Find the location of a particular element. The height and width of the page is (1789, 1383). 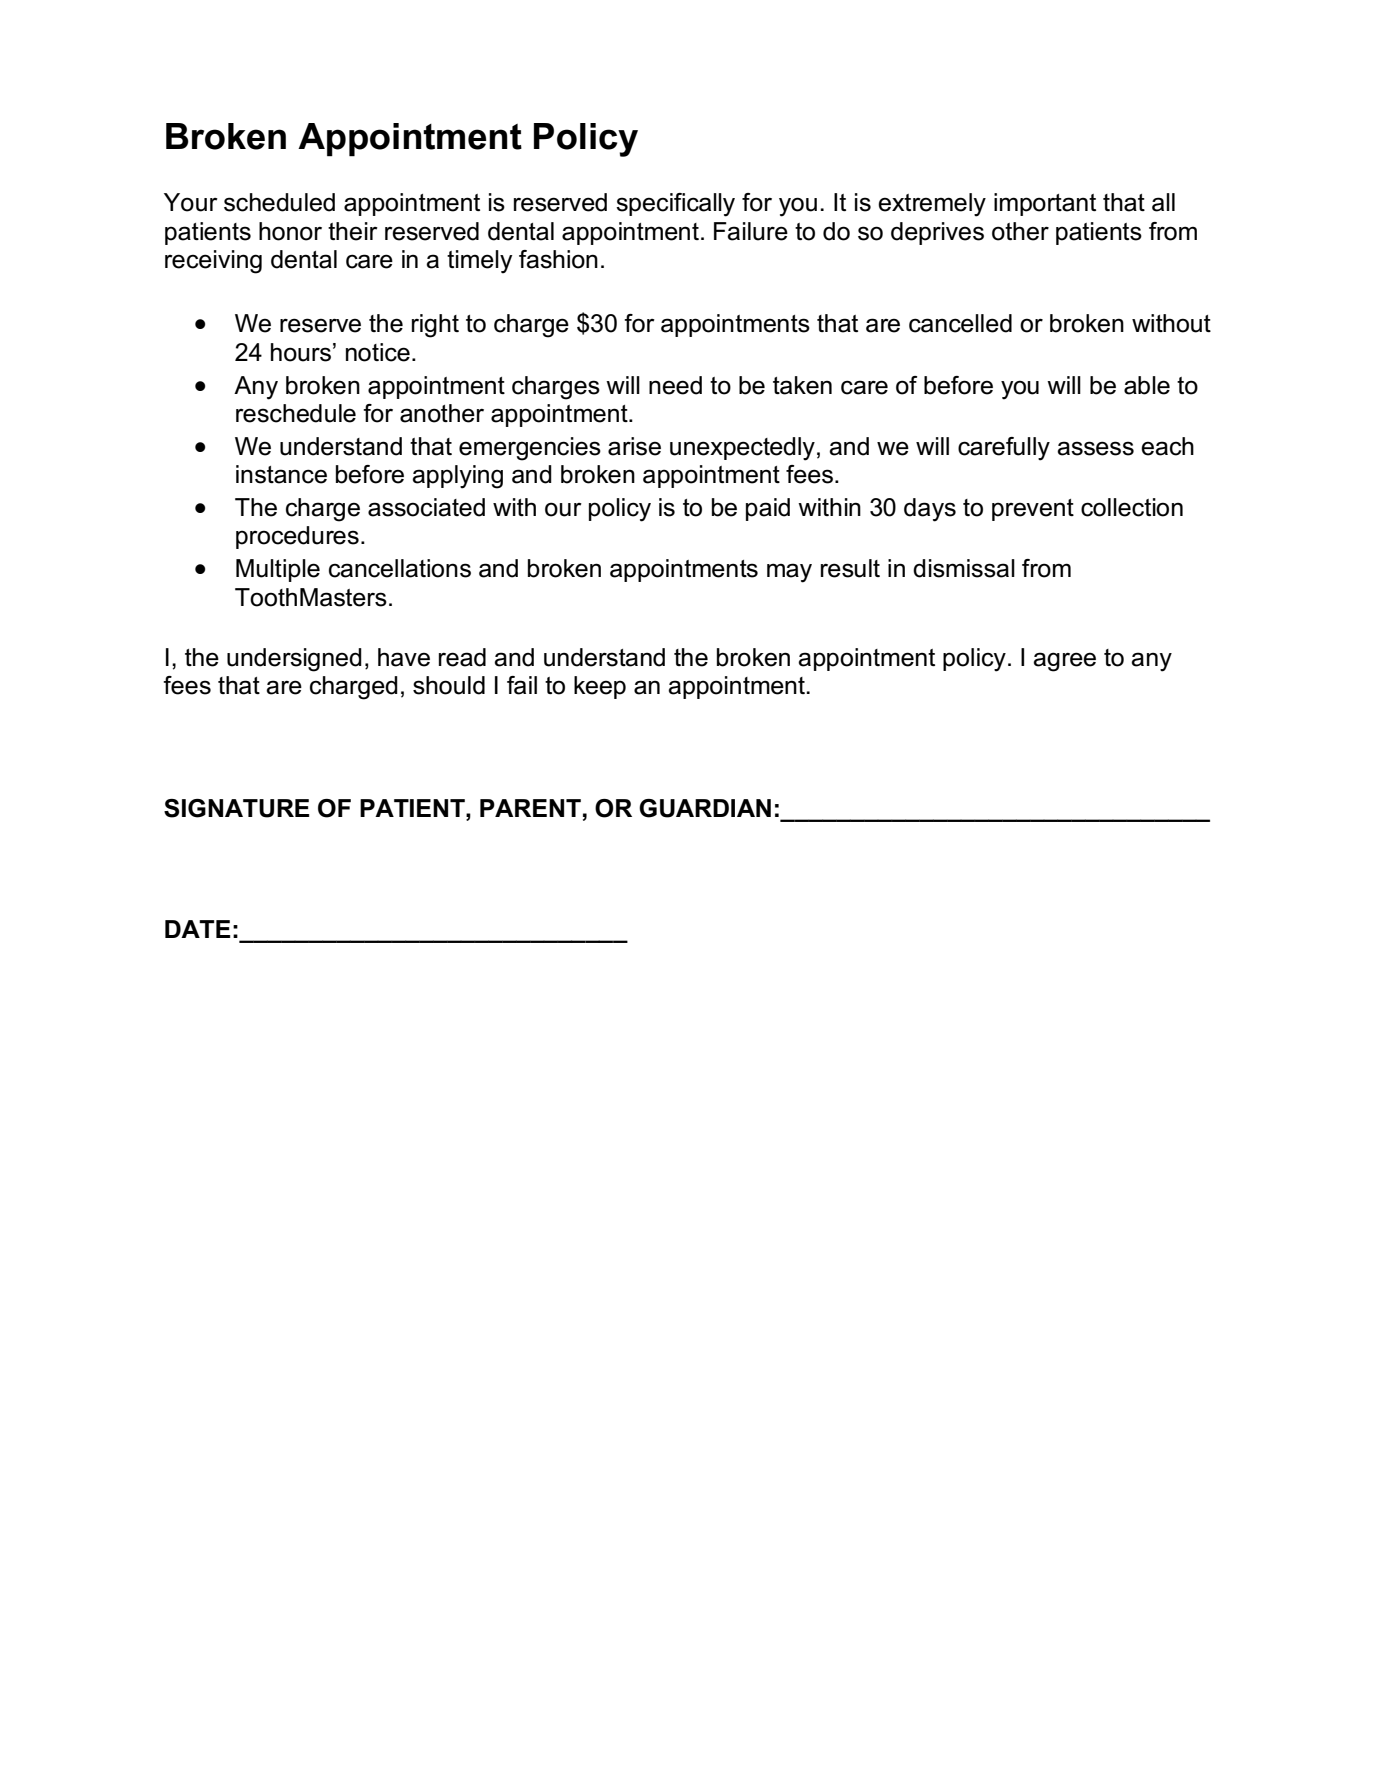

honor is located at coordinates (290, 231).
